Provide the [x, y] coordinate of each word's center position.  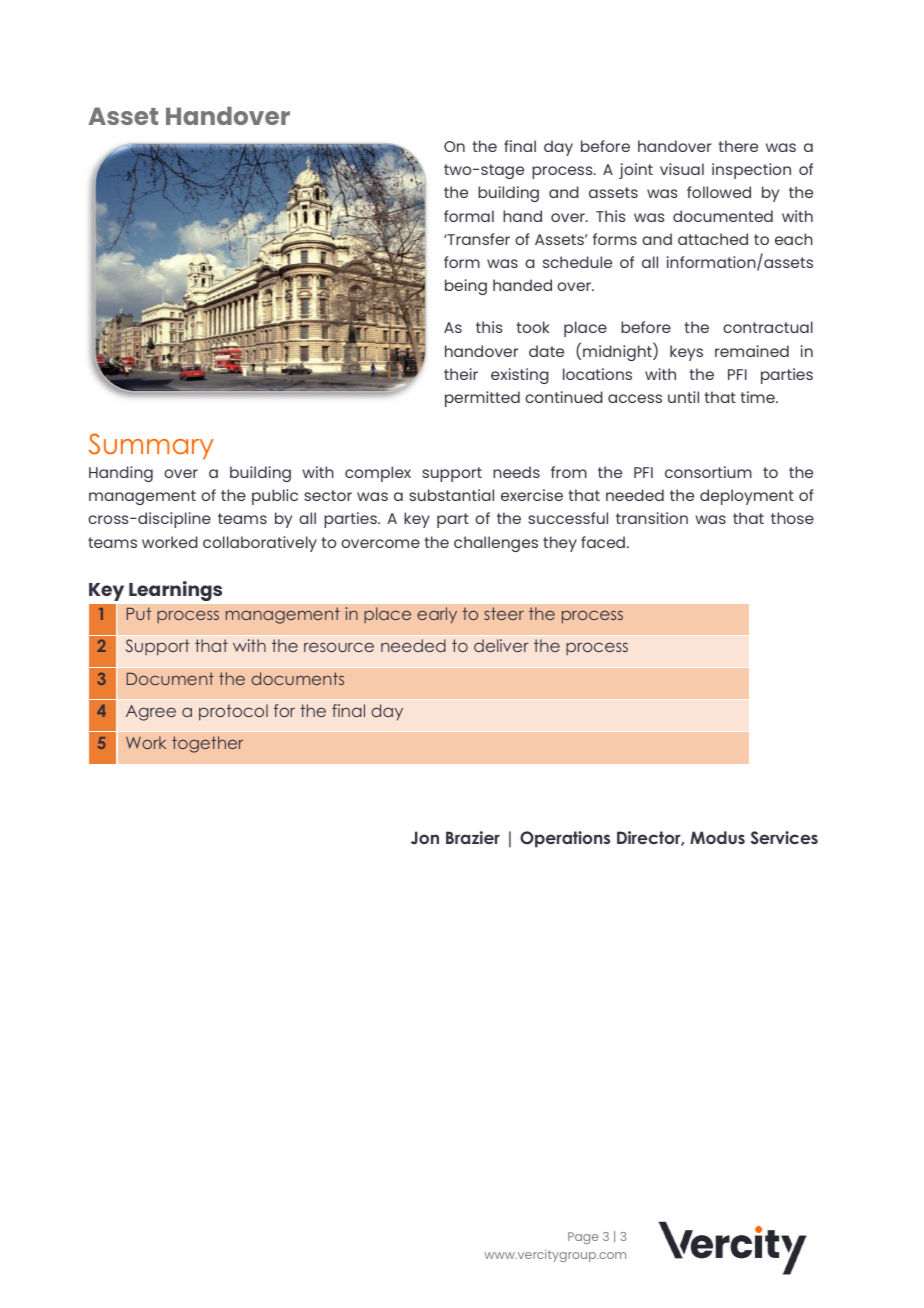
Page [583, 1238]
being [466, 287]
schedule [577, 262]
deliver [501, 645]
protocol [233, 712]
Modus [717, 837]
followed [719, 192]
